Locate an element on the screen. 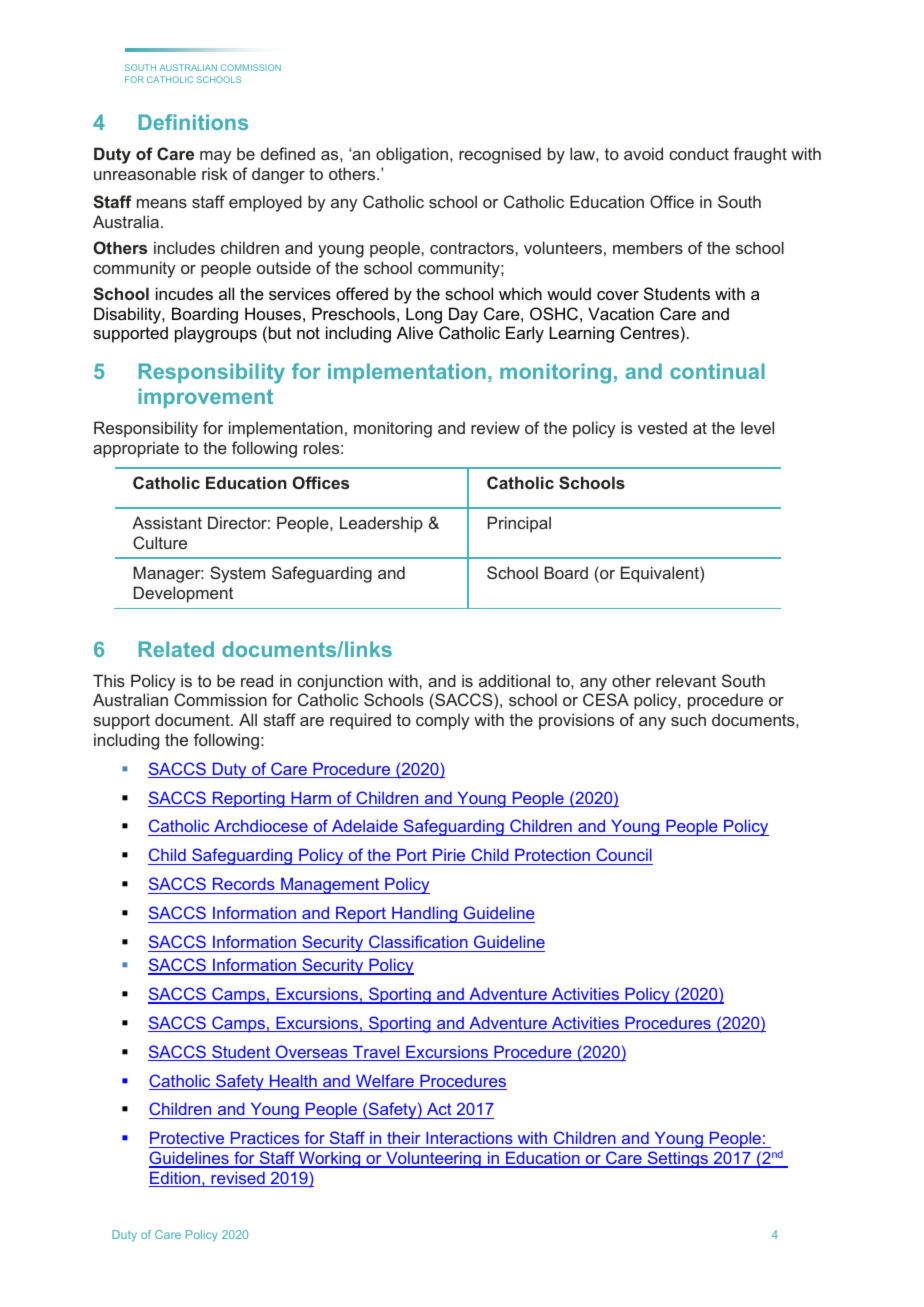 The height and width of the screenshot is (1307, 924). obligation is located at coordinates (412, 155).
